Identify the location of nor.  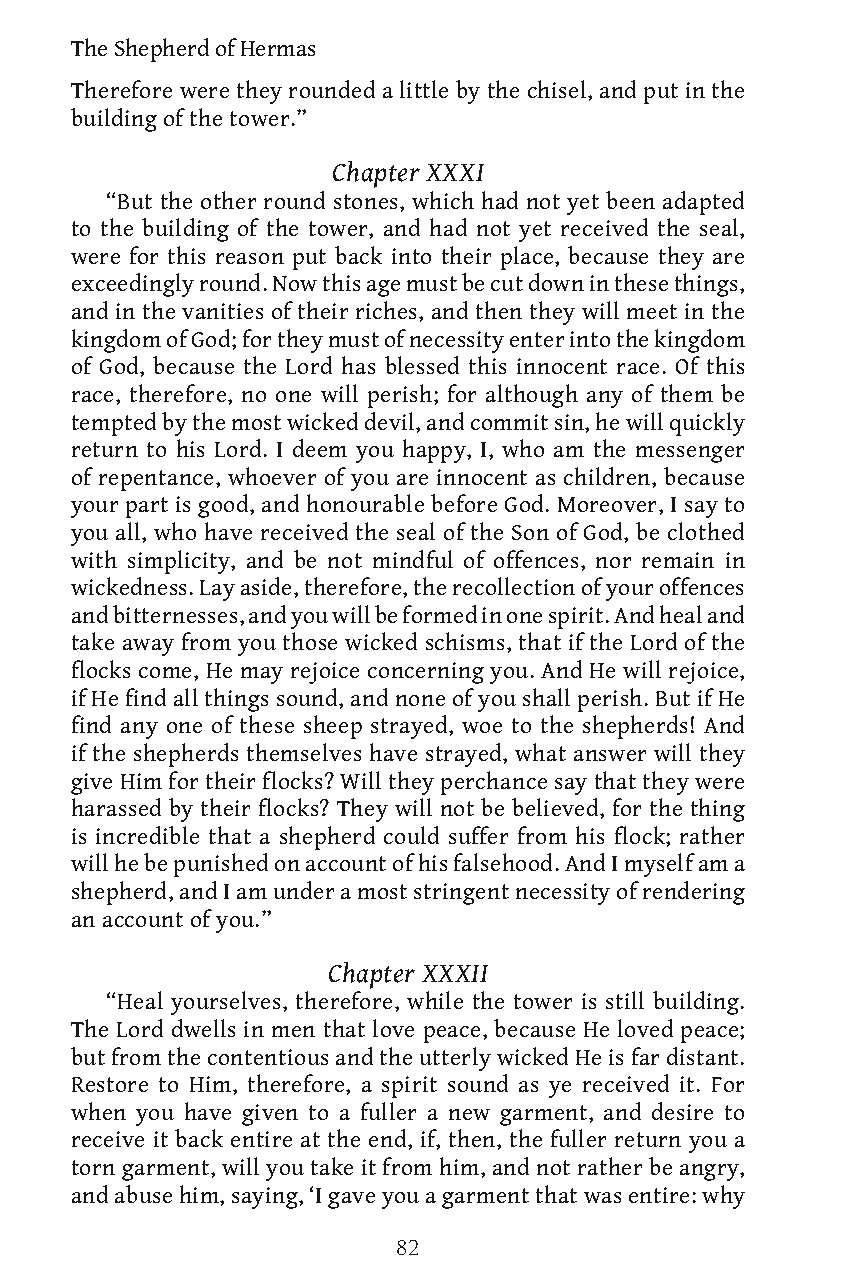
(613, 562).
